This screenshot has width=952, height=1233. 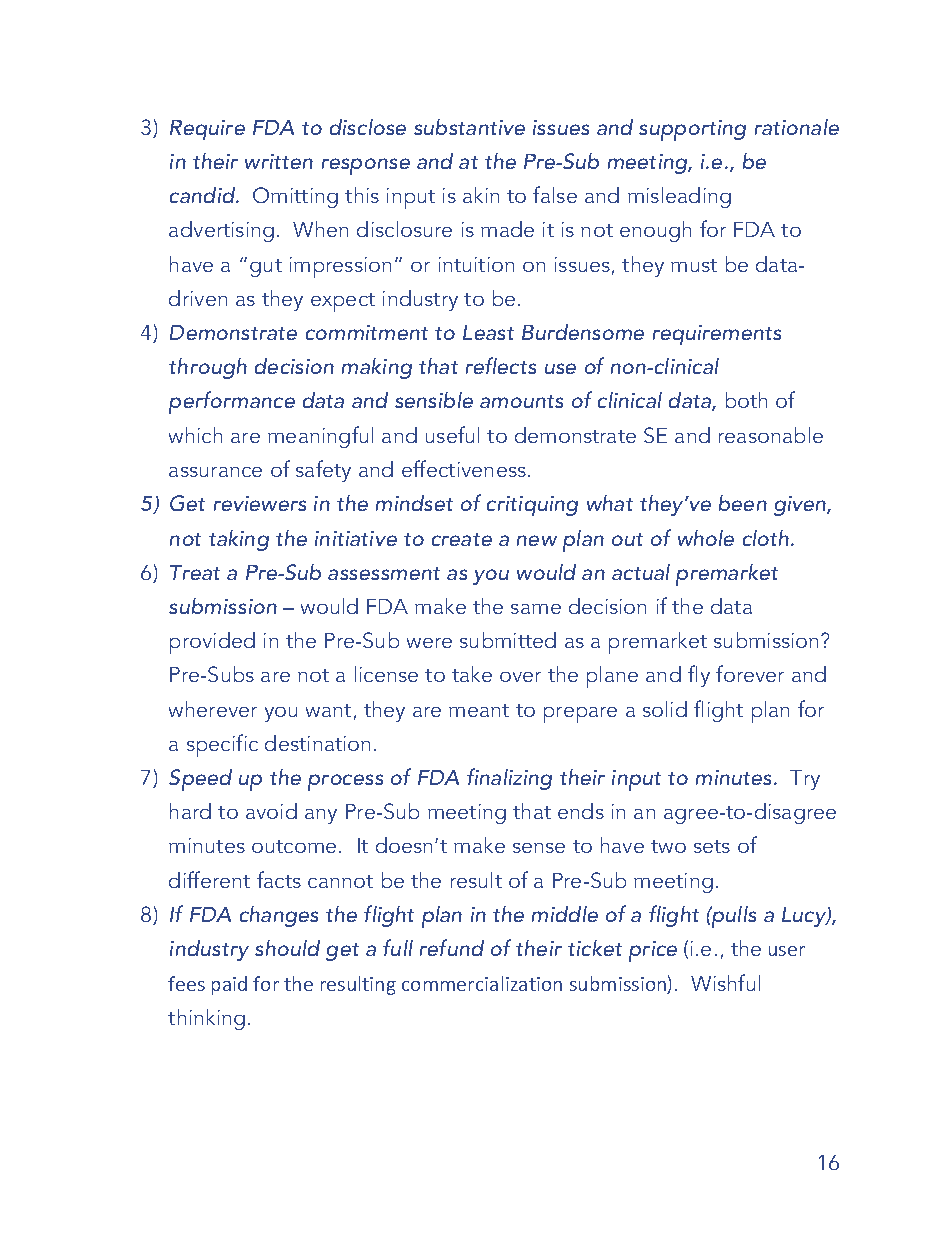 I want to click on reasonable, so click(x=771, y=435).
